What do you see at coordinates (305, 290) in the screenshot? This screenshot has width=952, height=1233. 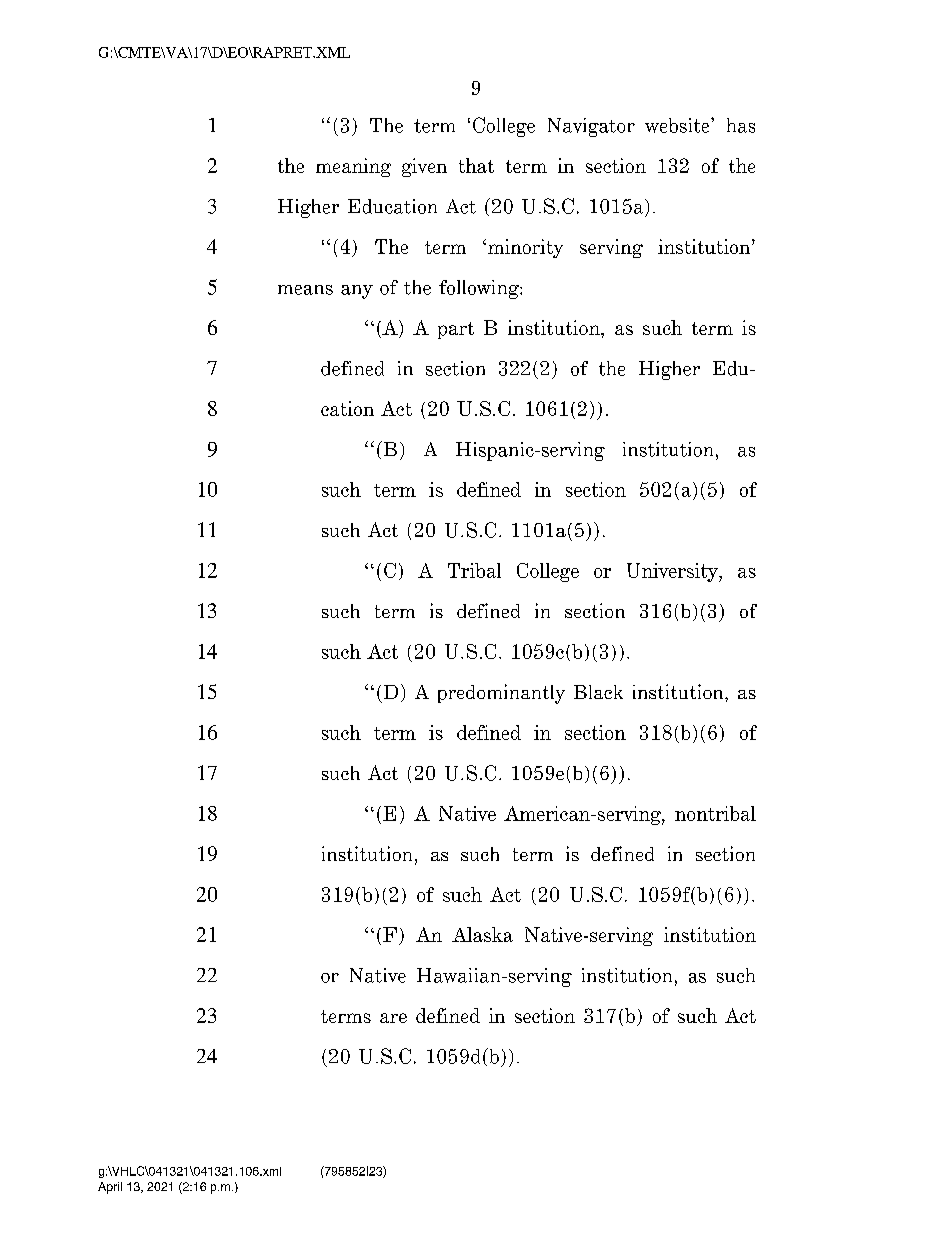 I see `means` at bounding box center [305, 290].
